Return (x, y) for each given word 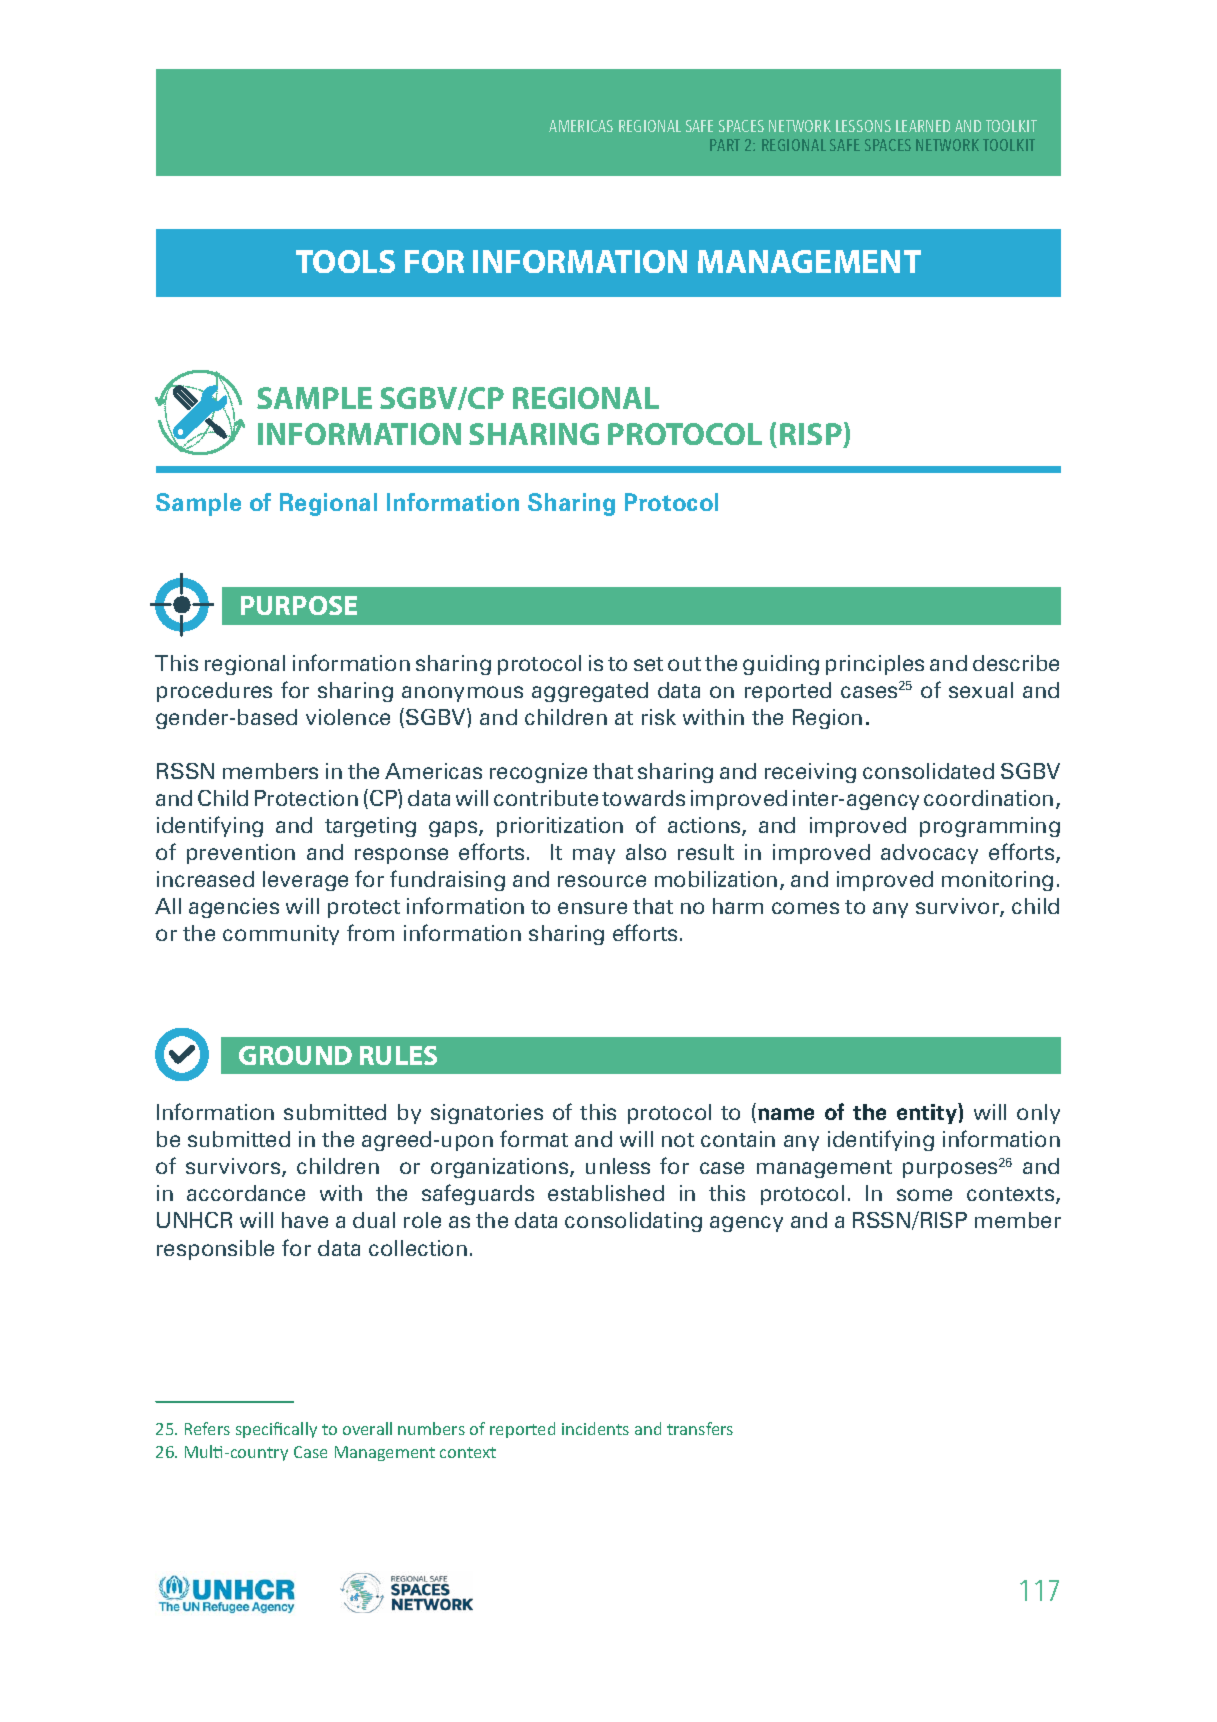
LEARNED (923, 126)
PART (725, 145)
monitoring (997, 881)
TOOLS (345, 261)
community (281, 935)
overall (367, 1428)
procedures (214, 692)
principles (875, 665)
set (648, 664)
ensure (592, 908)
